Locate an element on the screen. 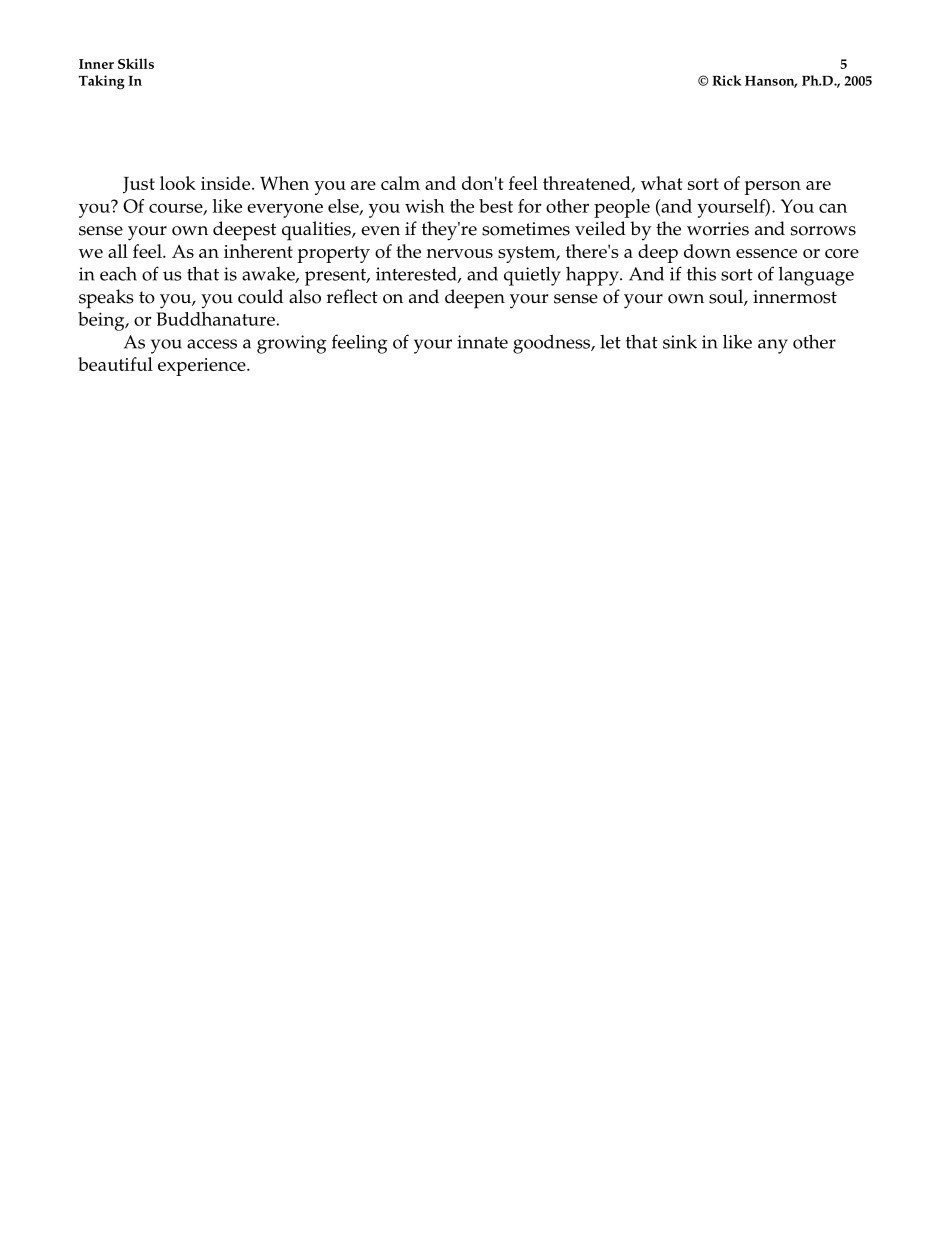 This screenshot has width=952, height=1233. innate is located at coordinates (482, 342).
